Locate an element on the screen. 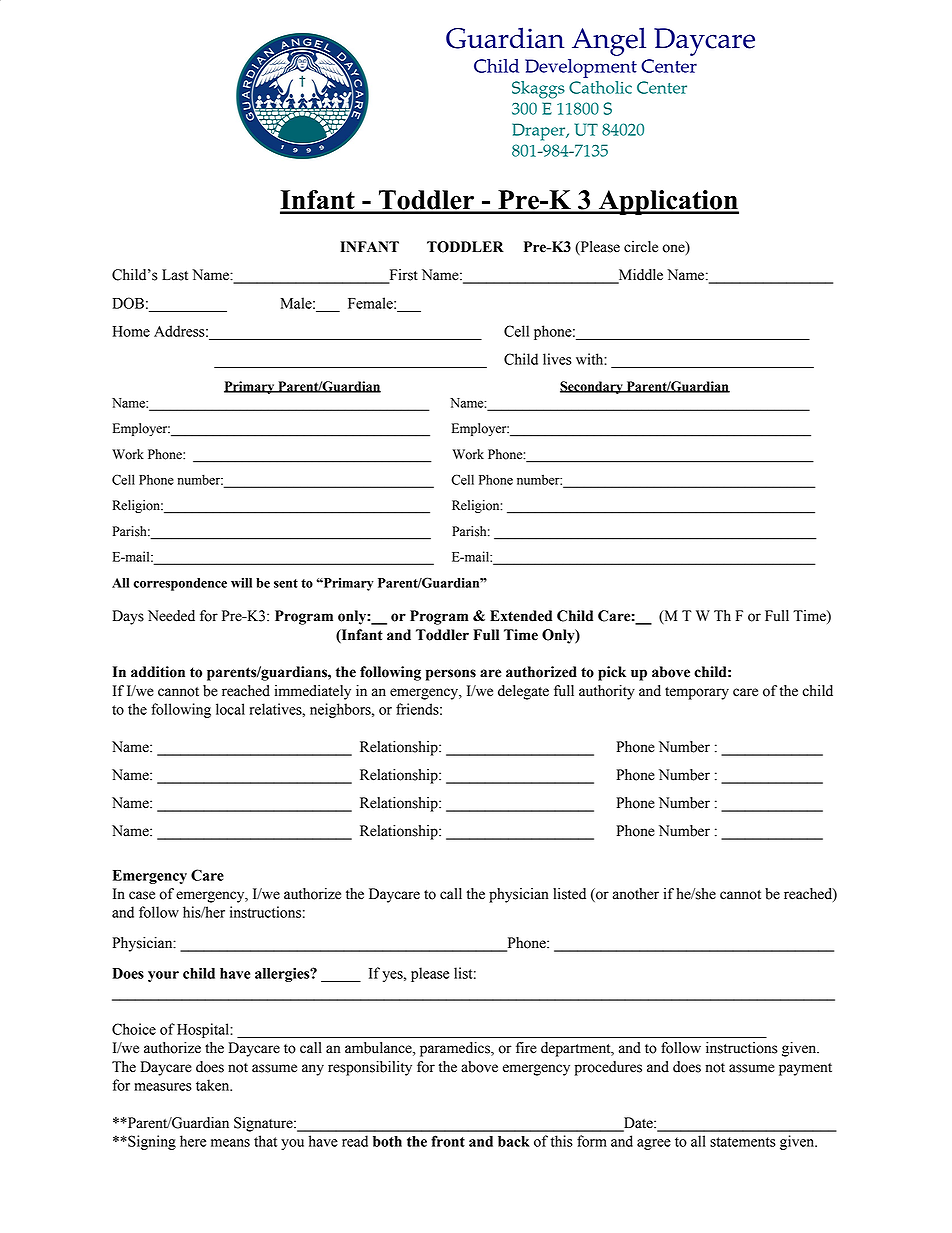 Image resolution: width=952 pixels, height=1233 pixels. delegate is located at coordinates (523, 692).
